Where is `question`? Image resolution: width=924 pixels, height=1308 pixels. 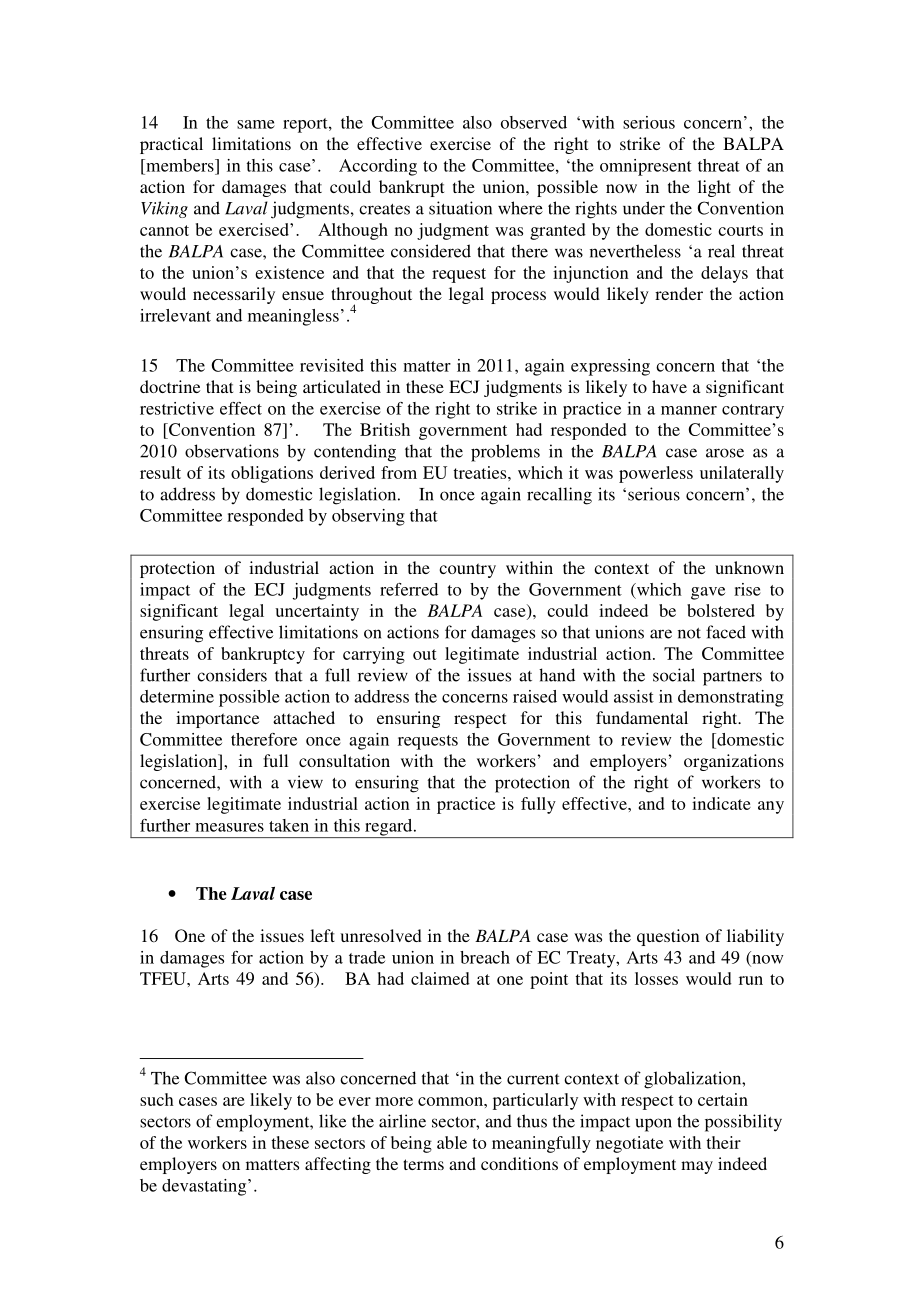 question is located at coordinates (668, 937).
